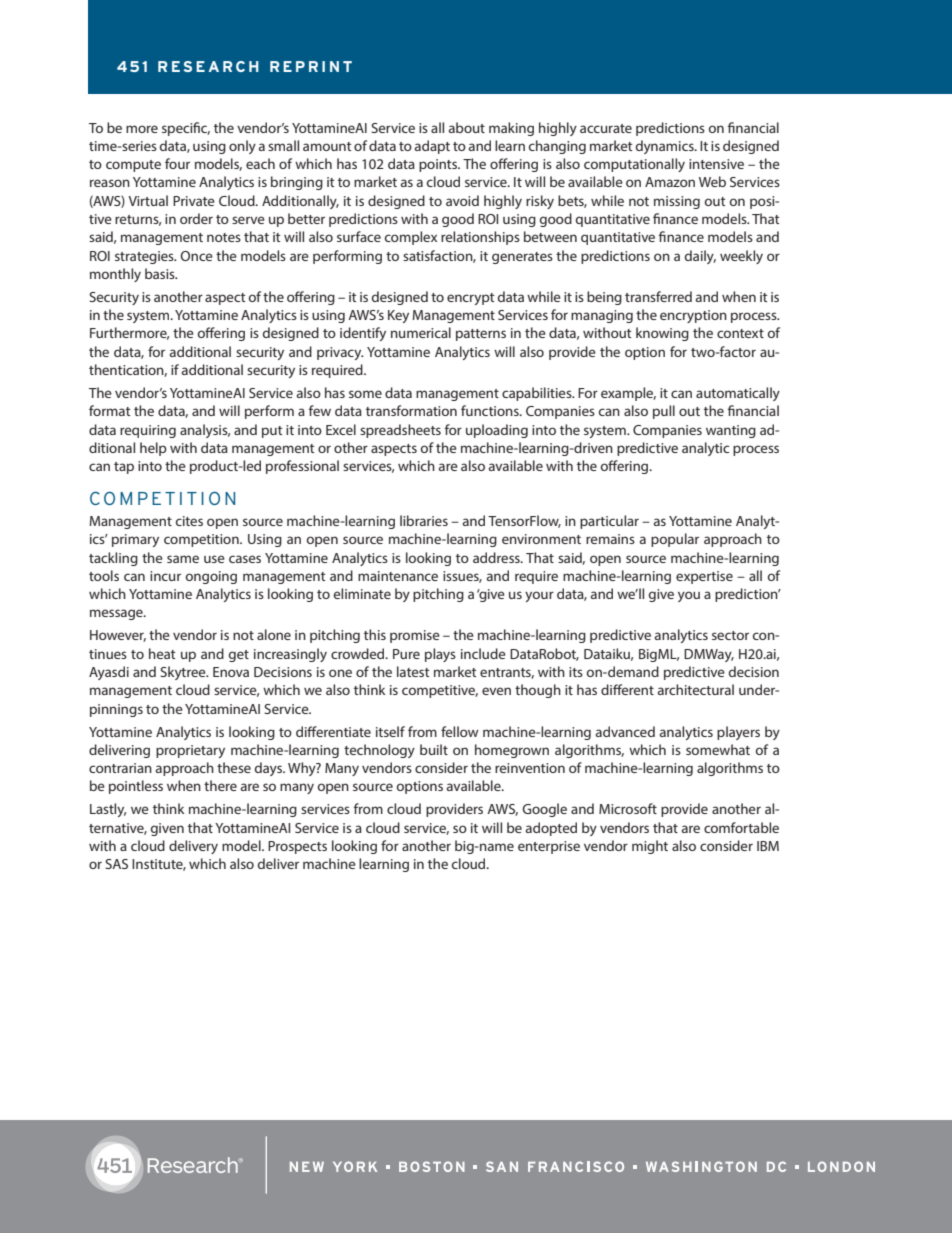 Image resolution: width=952 pixels, height=1233 pixels. I want to click on about, so click(467, 127).
